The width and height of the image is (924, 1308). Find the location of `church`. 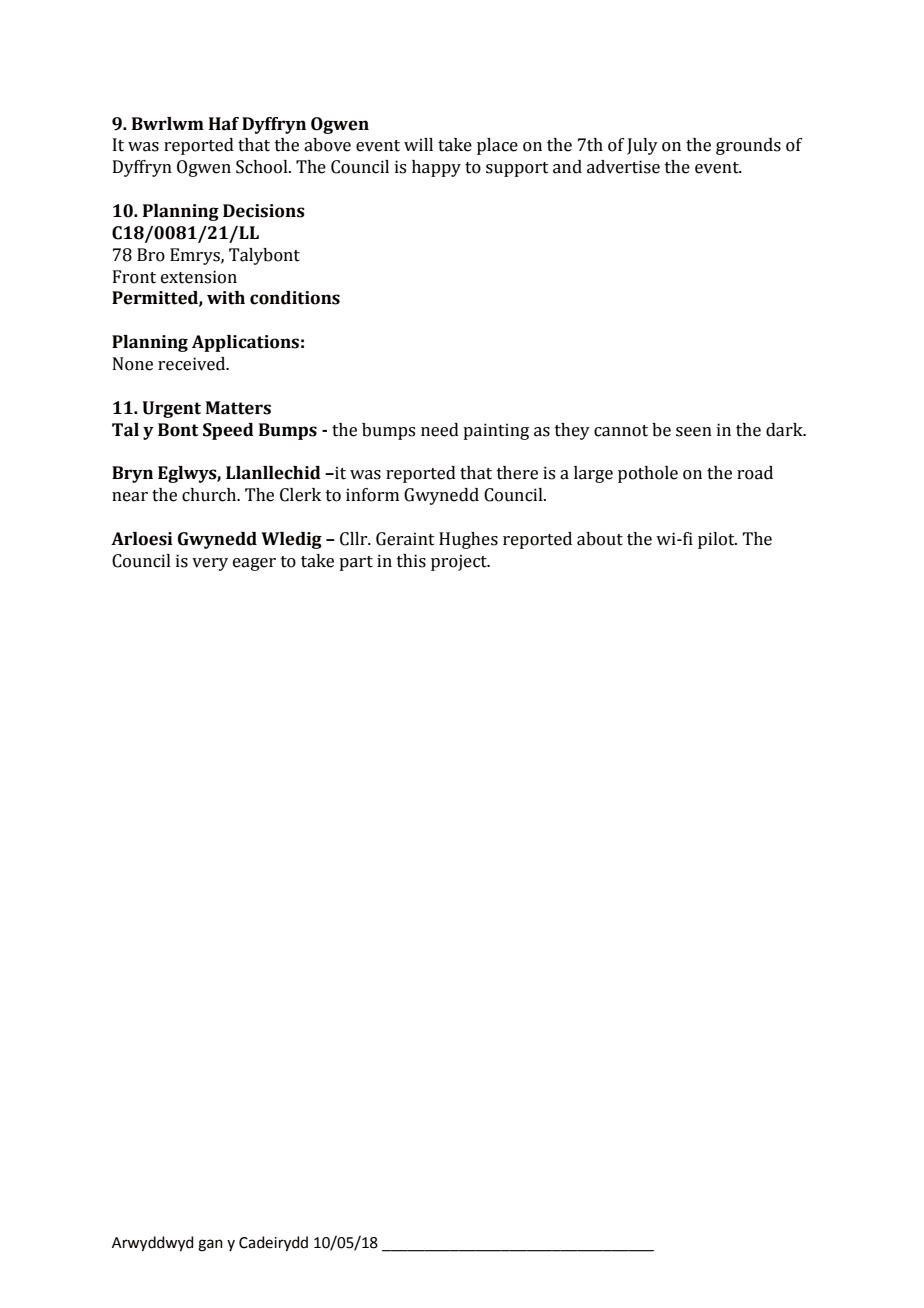

church is located at coordinates (210, 495).
